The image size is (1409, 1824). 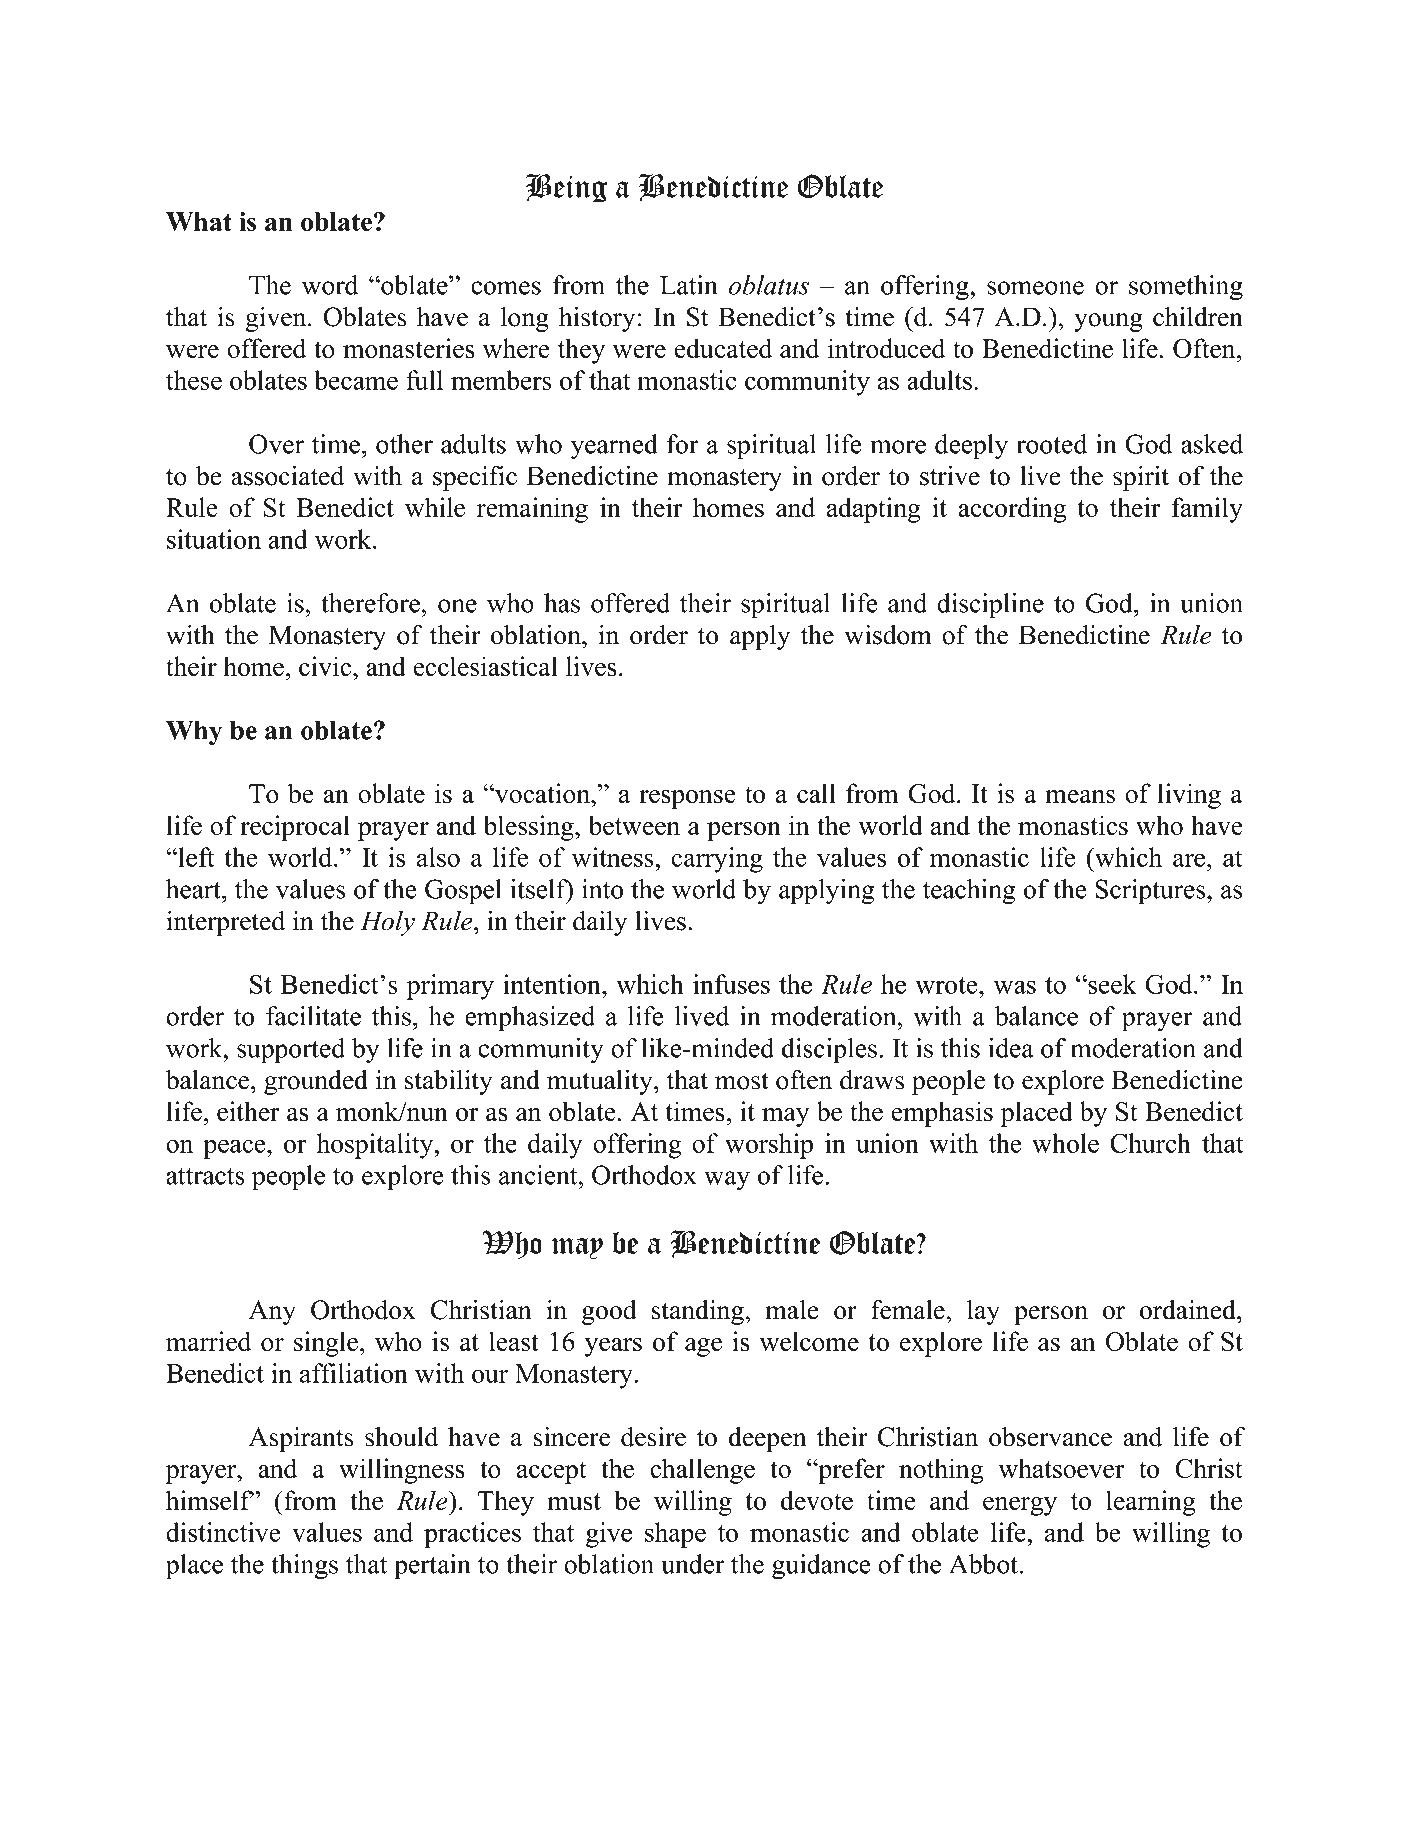 I want to click on reciprocal, so click(x=295, y=828).
